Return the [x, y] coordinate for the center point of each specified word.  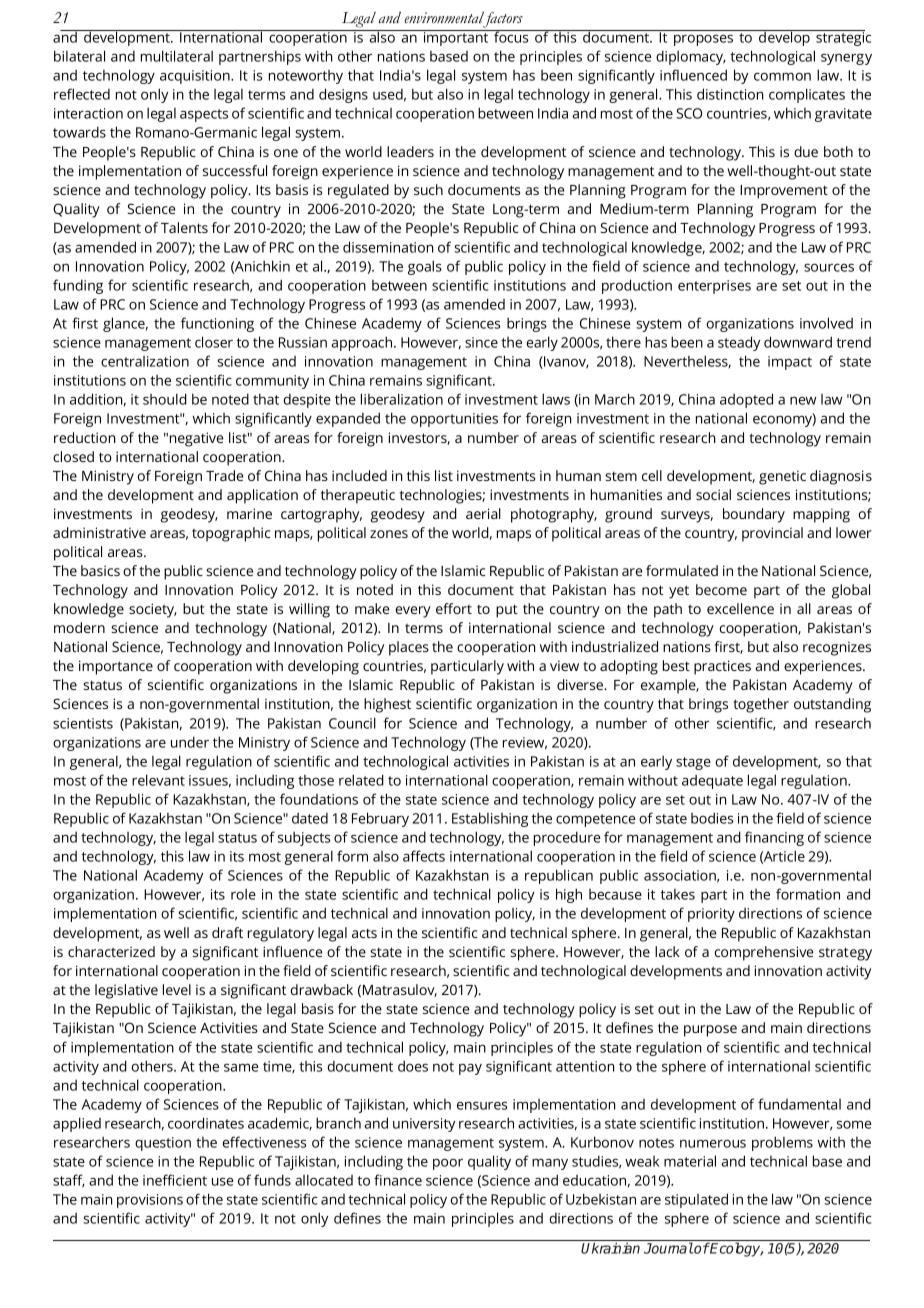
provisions [150, 1201]
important [456, 38]
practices [722, 667]
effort [454, 608]
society [153, 610]
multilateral [177, 56]
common [782, 76]
